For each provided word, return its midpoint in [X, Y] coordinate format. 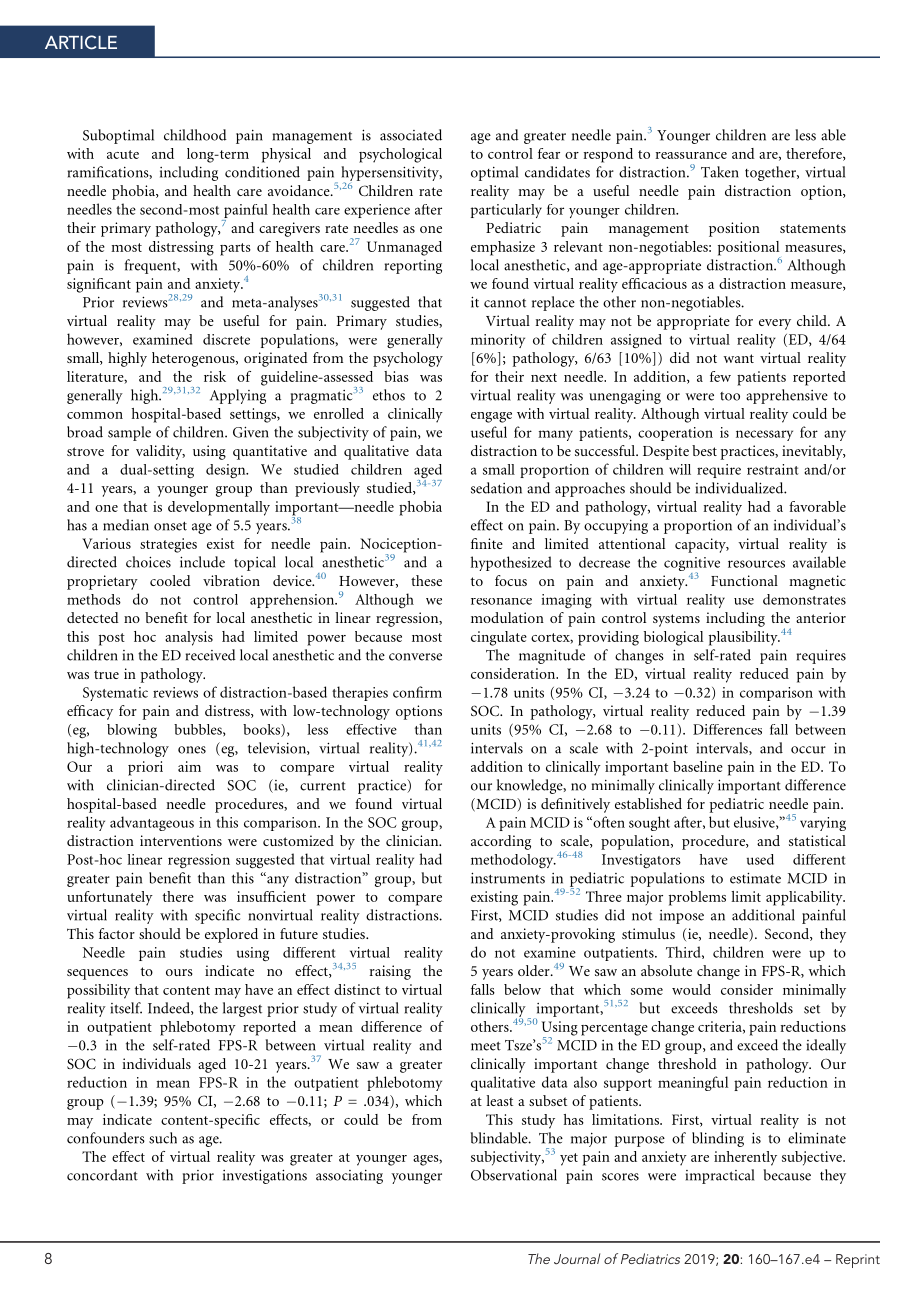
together [771, 173]
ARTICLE [81, 42]
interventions [181, 840]
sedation [496, 488]
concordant [102, 1175]
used [760, 859]
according [501, 842]
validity [160, 452]
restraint [773, 469]
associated [411, 135]
